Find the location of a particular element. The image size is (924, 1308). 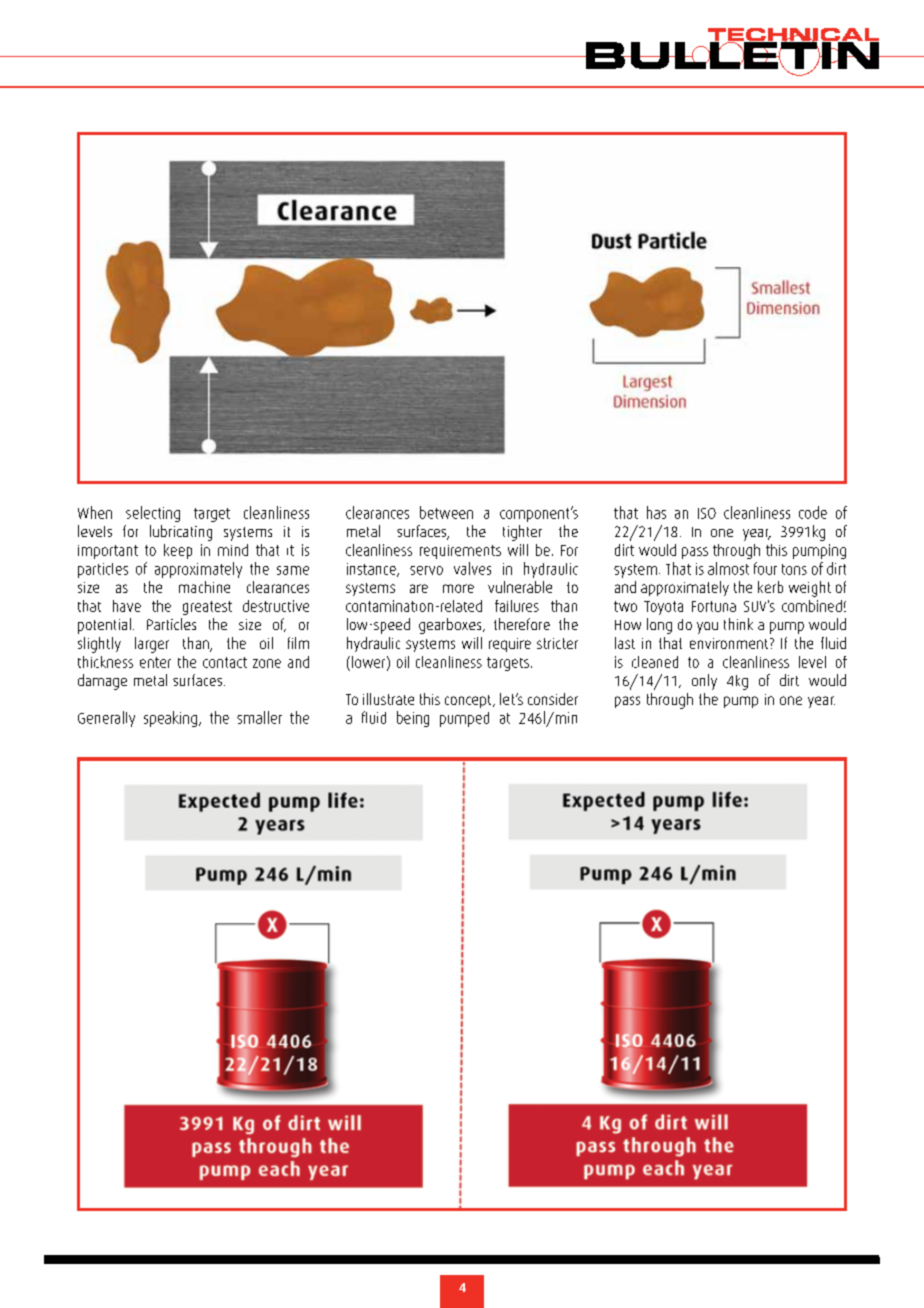

stricter is located at coordinates (557, 643).
